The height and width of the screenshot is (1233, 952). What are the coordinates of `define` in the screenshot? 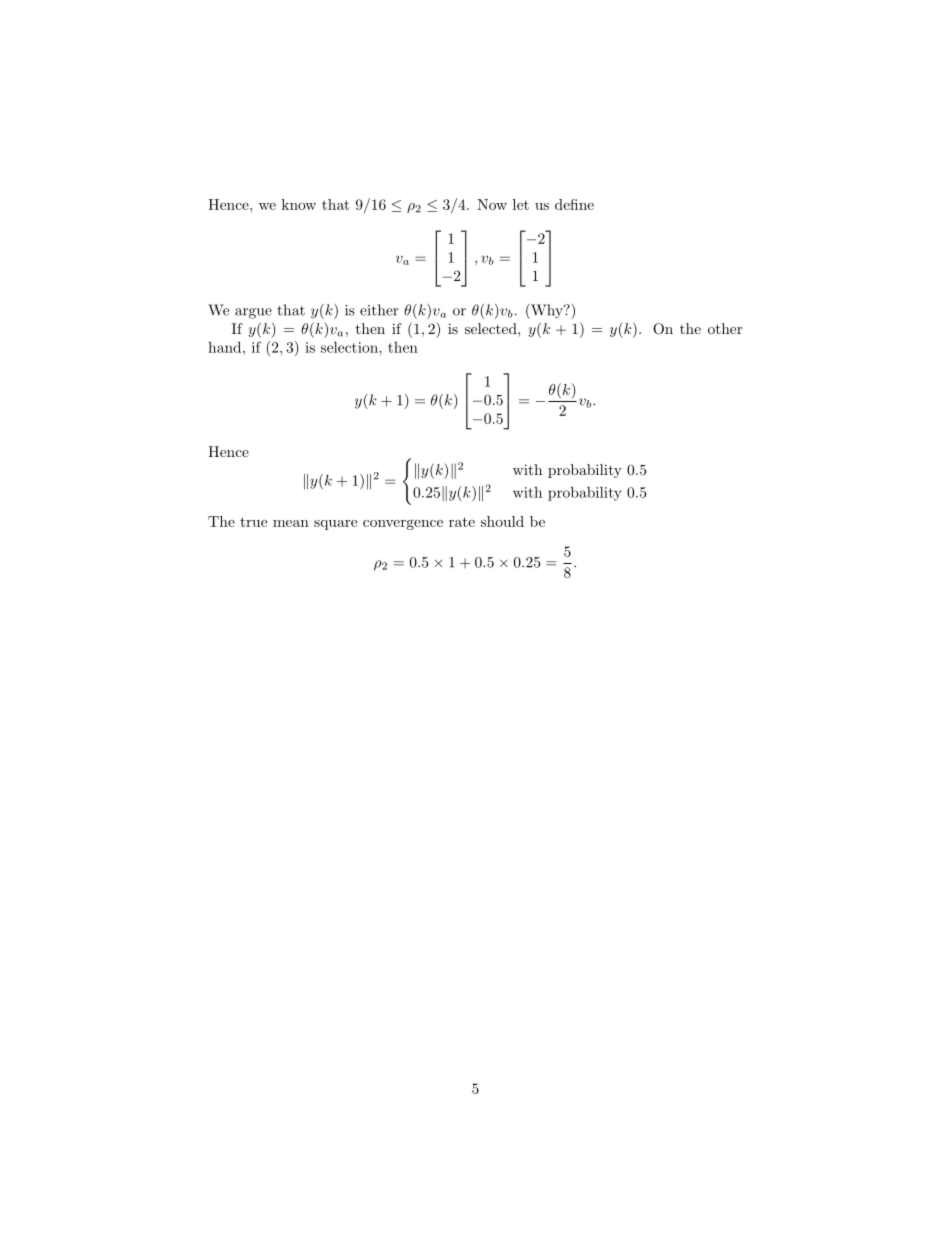 It's located at (574, 204).
